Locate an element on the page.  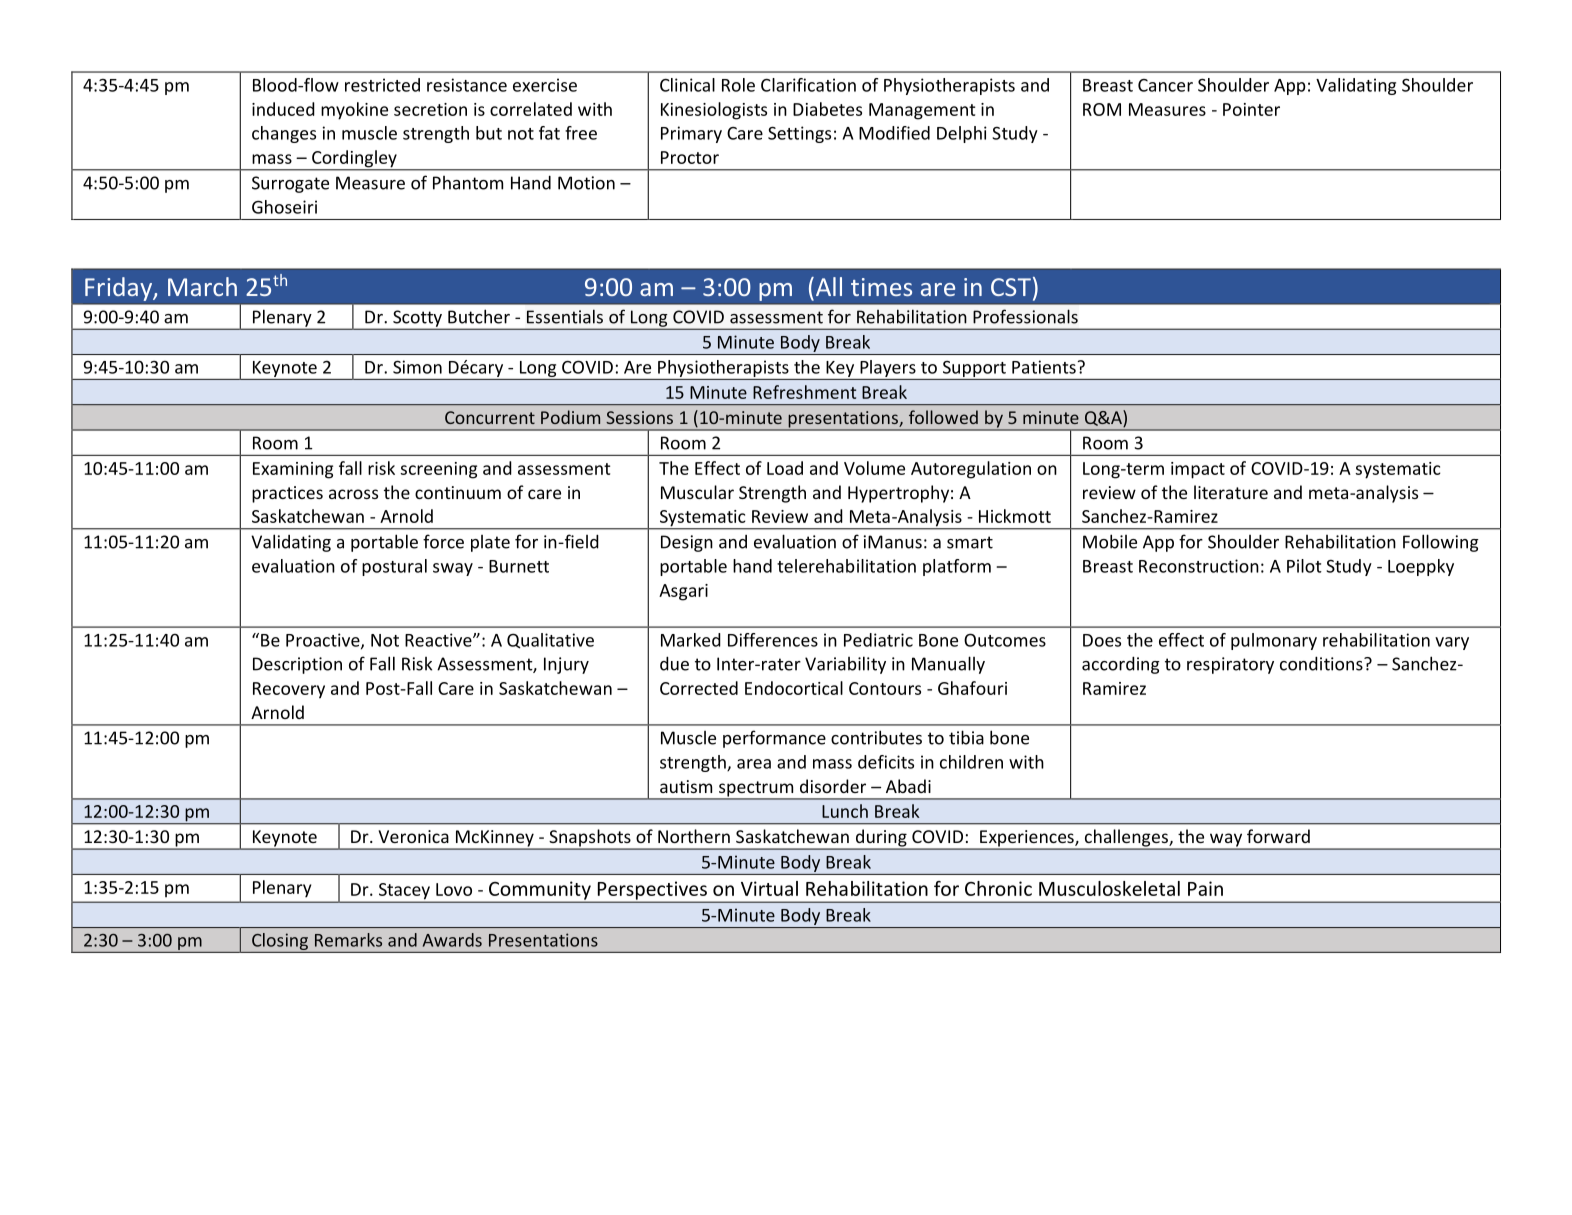
Virtual is located at coordinates (769, 888).
